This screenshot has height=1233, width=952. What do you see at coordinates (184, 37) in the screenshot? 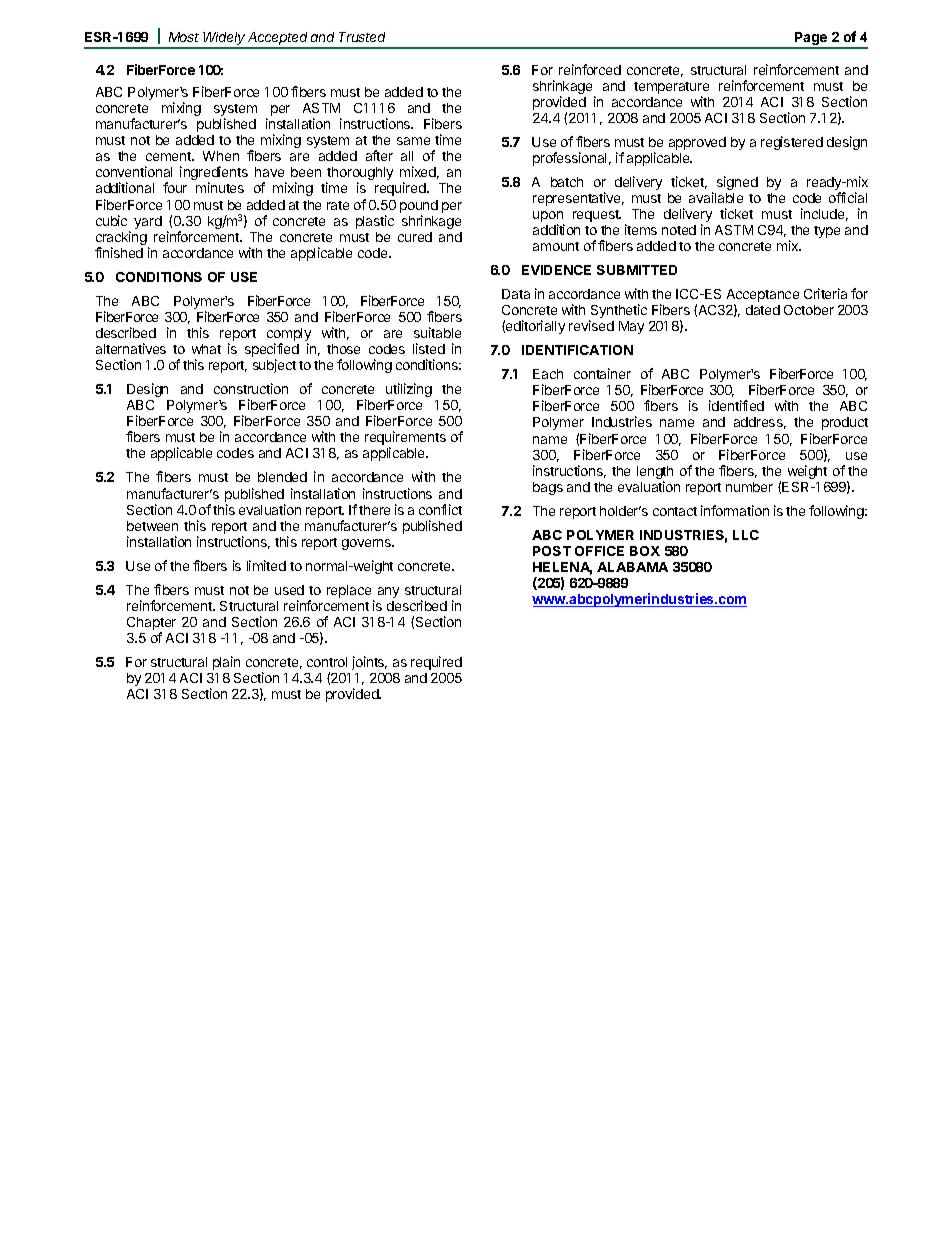
I see `Most` at bounding box center [184, 37].
